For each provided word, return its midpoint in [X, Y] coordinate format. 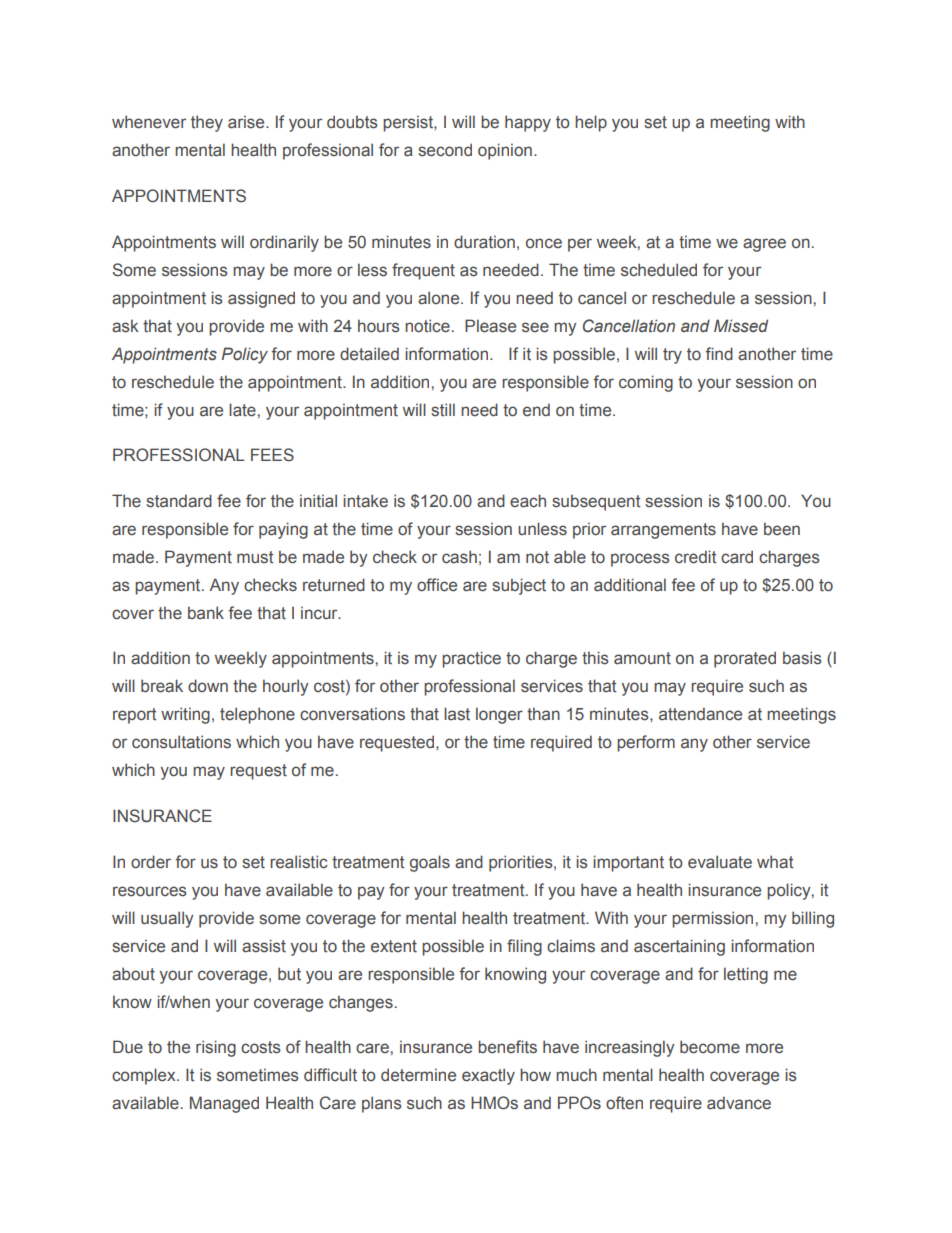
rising [216, 1048]
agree [764, 245]
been [782, 529]
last [457, 714]
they [207, 123]
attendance [700, 714]
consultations [181, 742]
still [443, 410]
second [445, 150]
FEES [272, 455]
